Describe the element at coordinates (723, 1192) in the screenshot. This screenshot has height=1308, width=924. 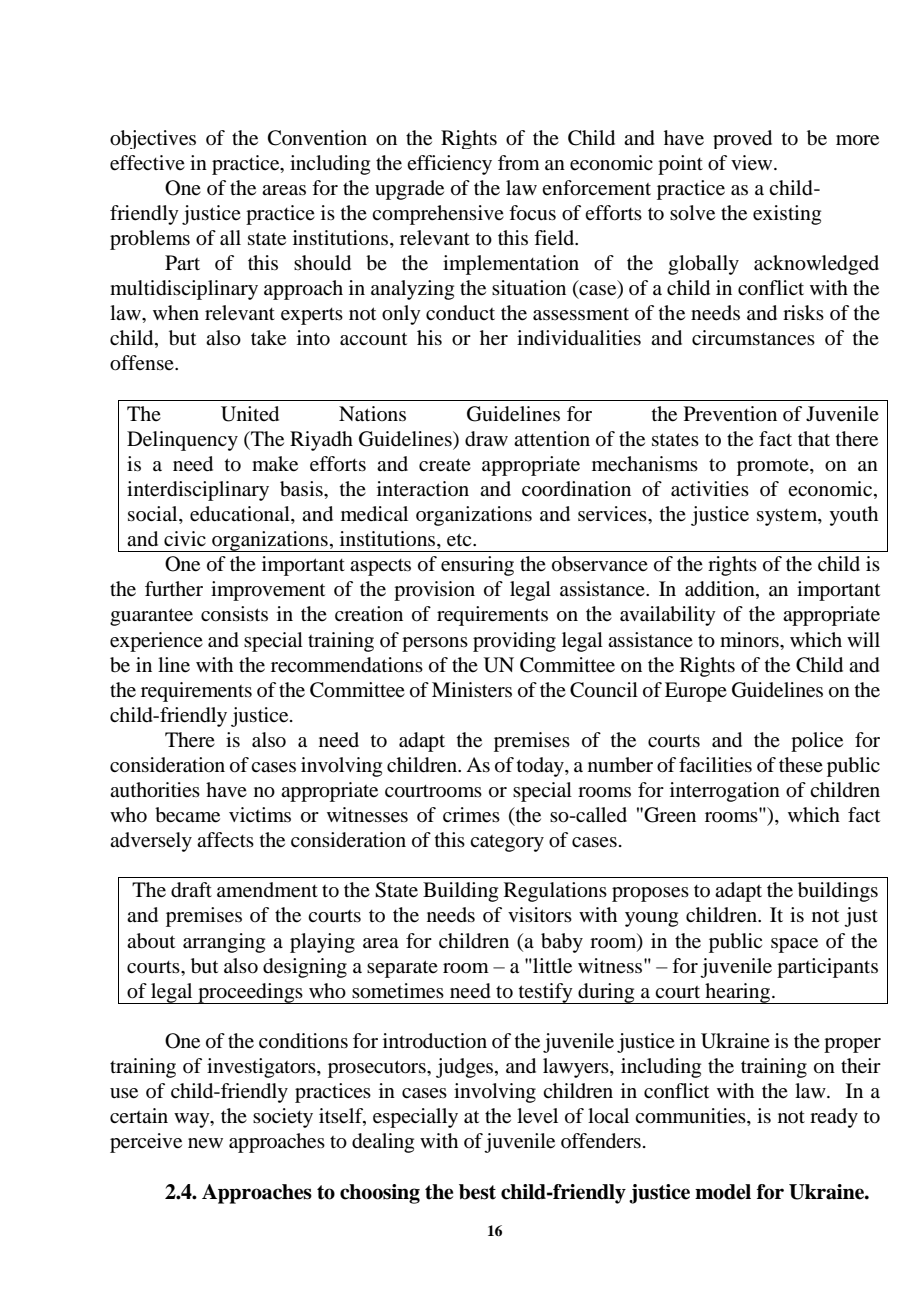
I see `model` at that location.
